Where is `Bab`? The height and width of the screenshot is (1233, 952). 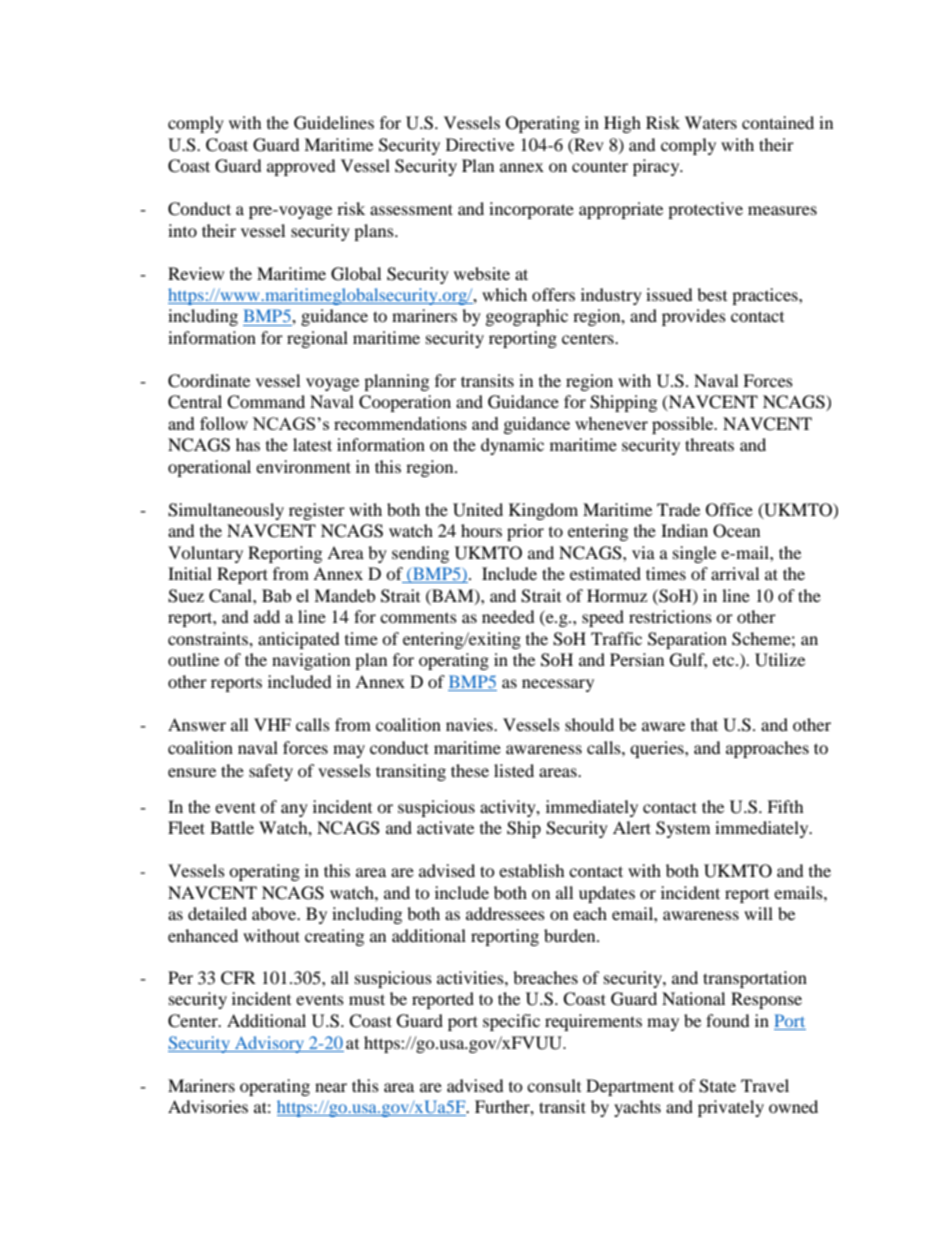 Bab is located at coordinates (276, 595).
